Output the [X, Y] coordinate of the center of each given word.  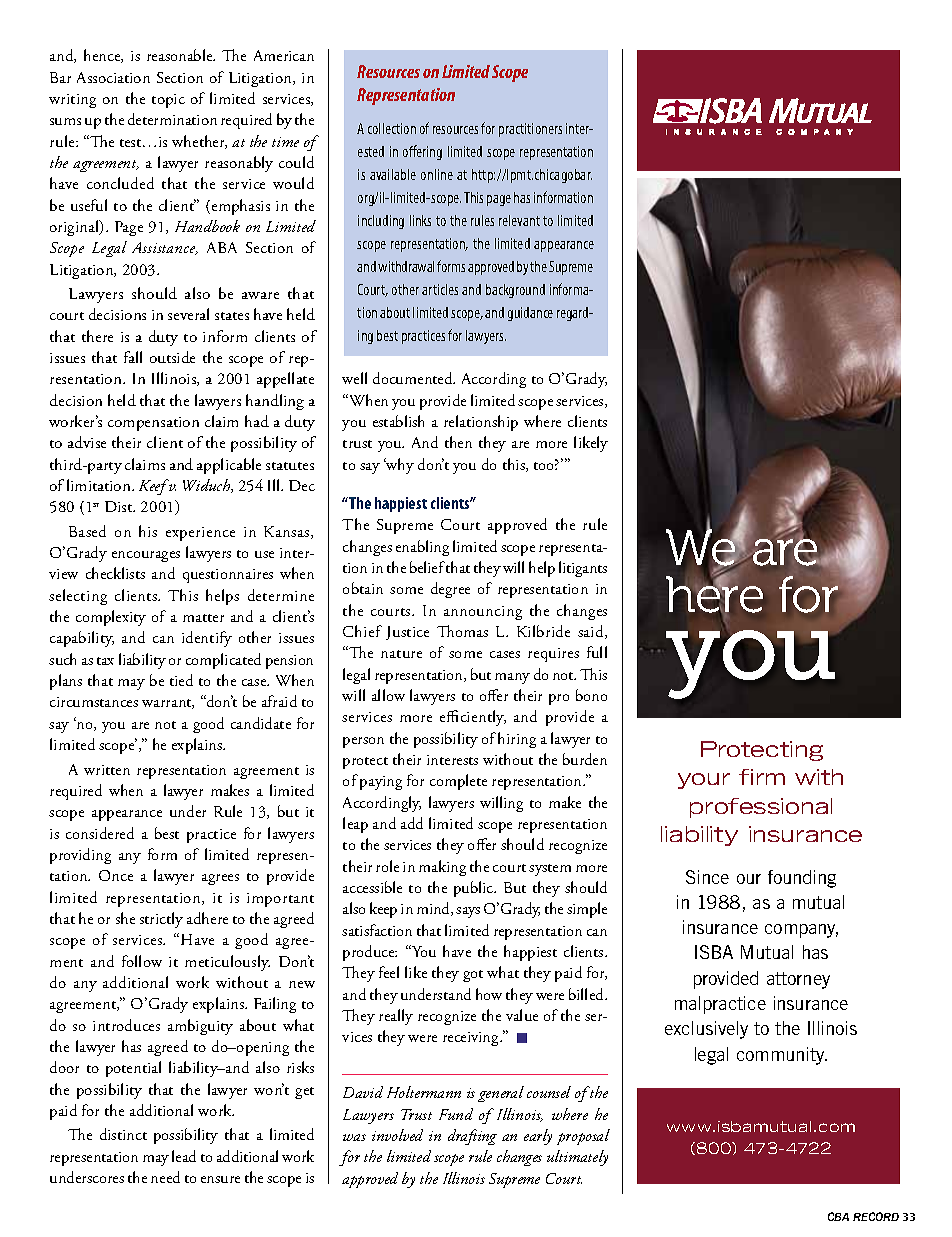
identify [207, 639]
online [437, 174]
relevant [519, 220]
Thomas [462, 631]
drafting [472, 1137]
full [597, 652]
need [165, 1177]
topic [168, 101]
